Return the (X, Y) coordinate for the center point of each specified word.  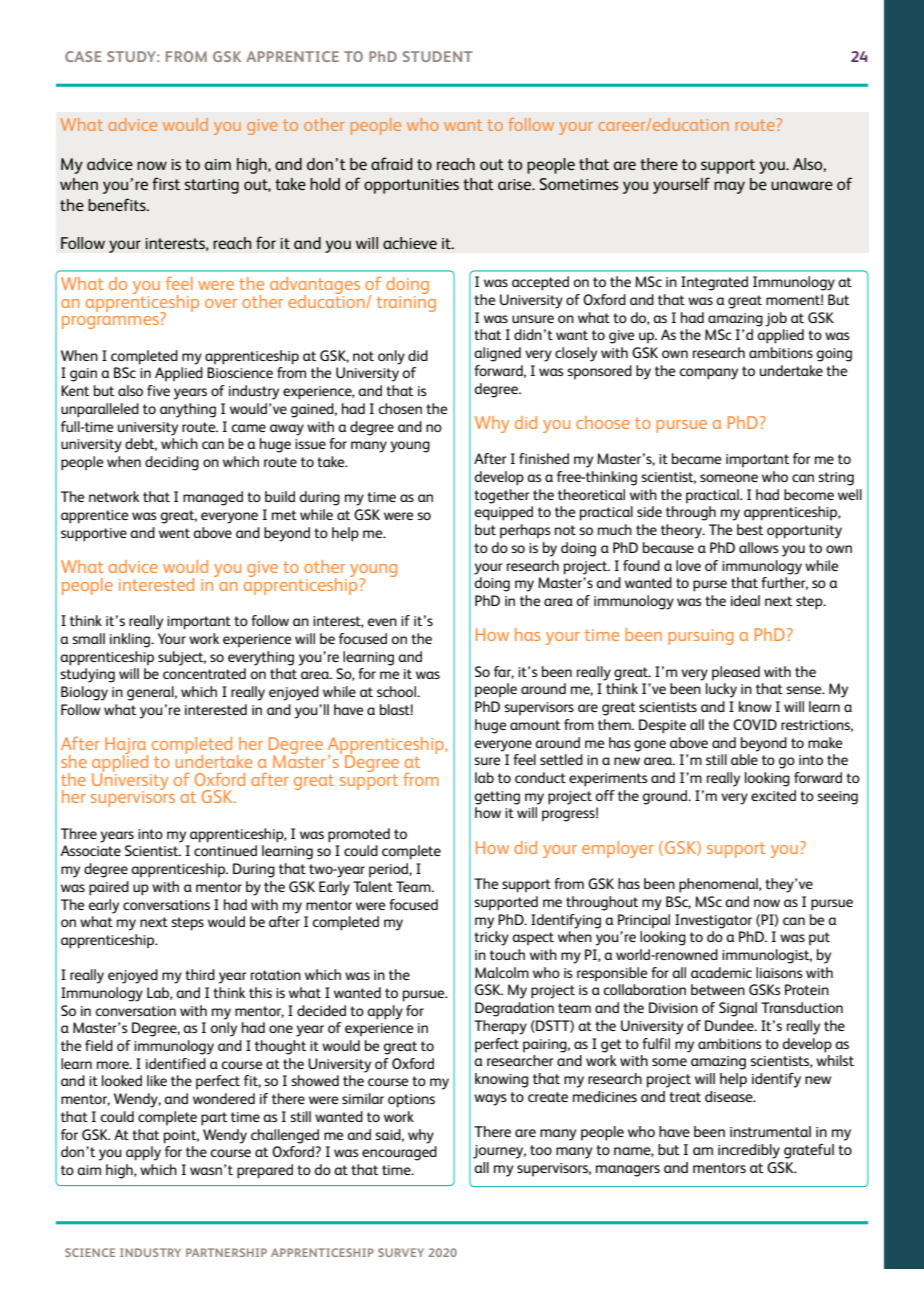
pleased (736, 673)
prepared (265, 1171)
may (729, 187)
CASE (83, 56)
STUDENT (438, 56)
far (504, 672)
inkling (131, 640)
